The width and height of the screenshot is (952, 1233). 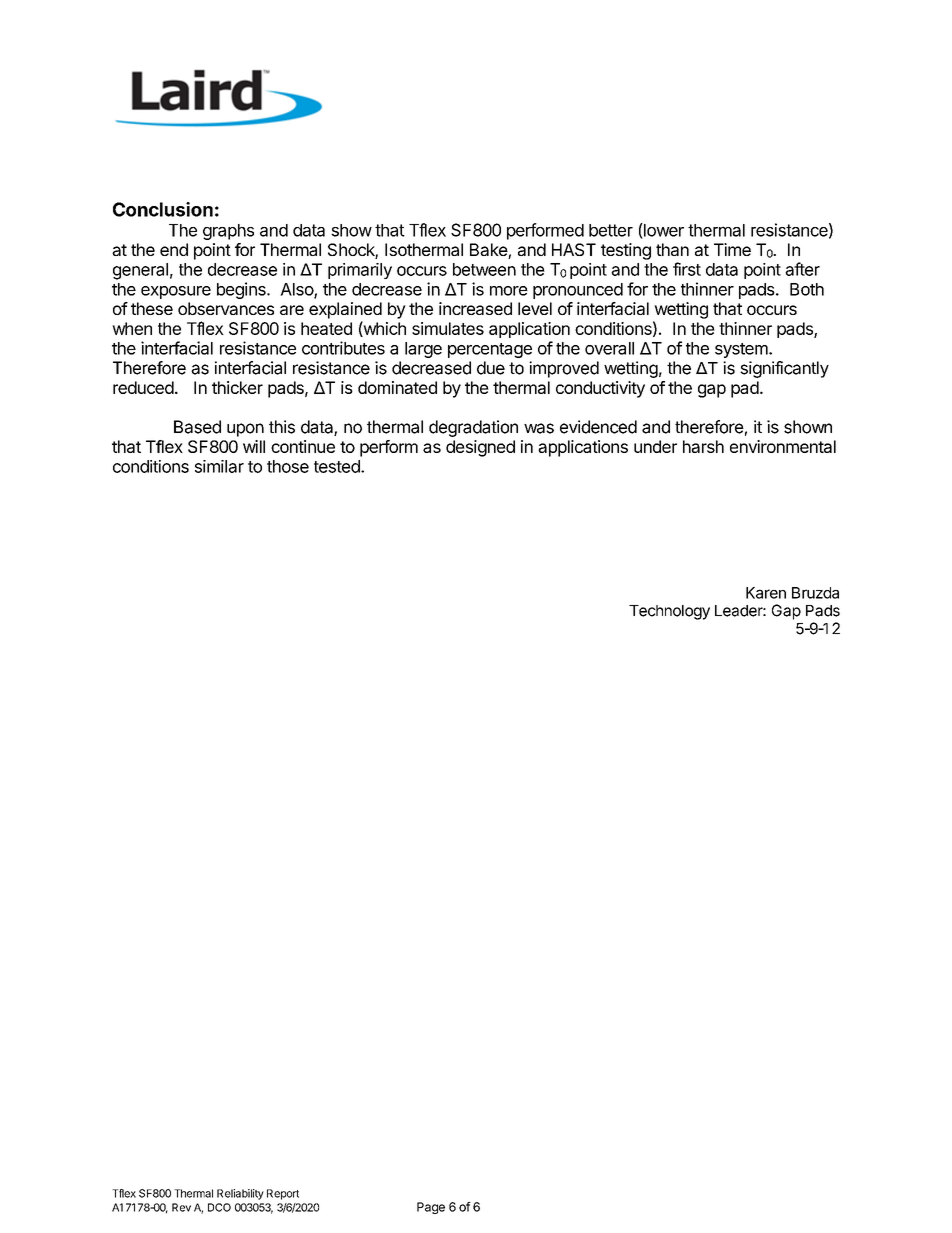 I want to click on environmental, so click(x=783, y=446).
